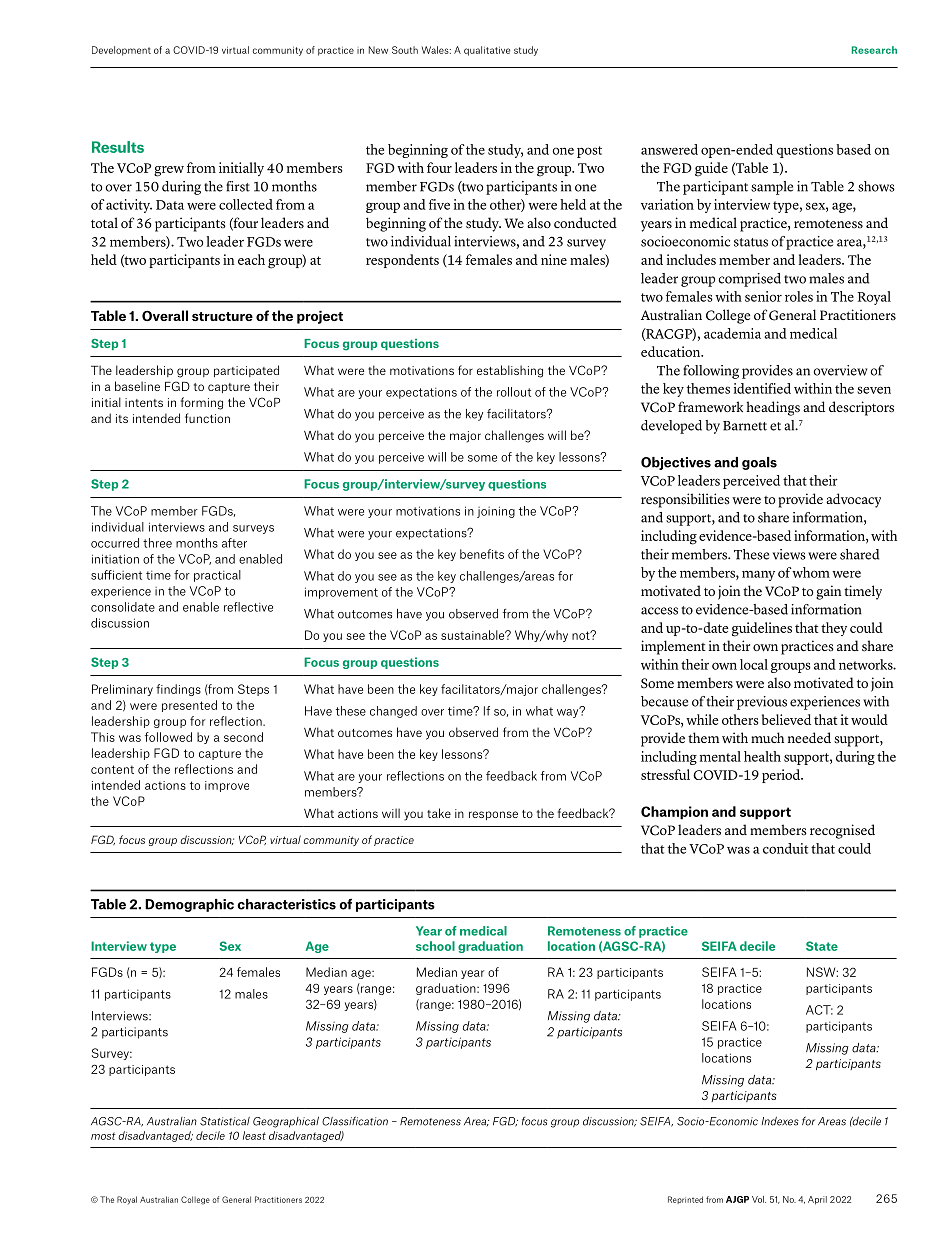 This document has width=952, height=1247. What do you see at coordinates (355, 1121) in the document?
I see `Classification` at bounding box center [355, 1121].
